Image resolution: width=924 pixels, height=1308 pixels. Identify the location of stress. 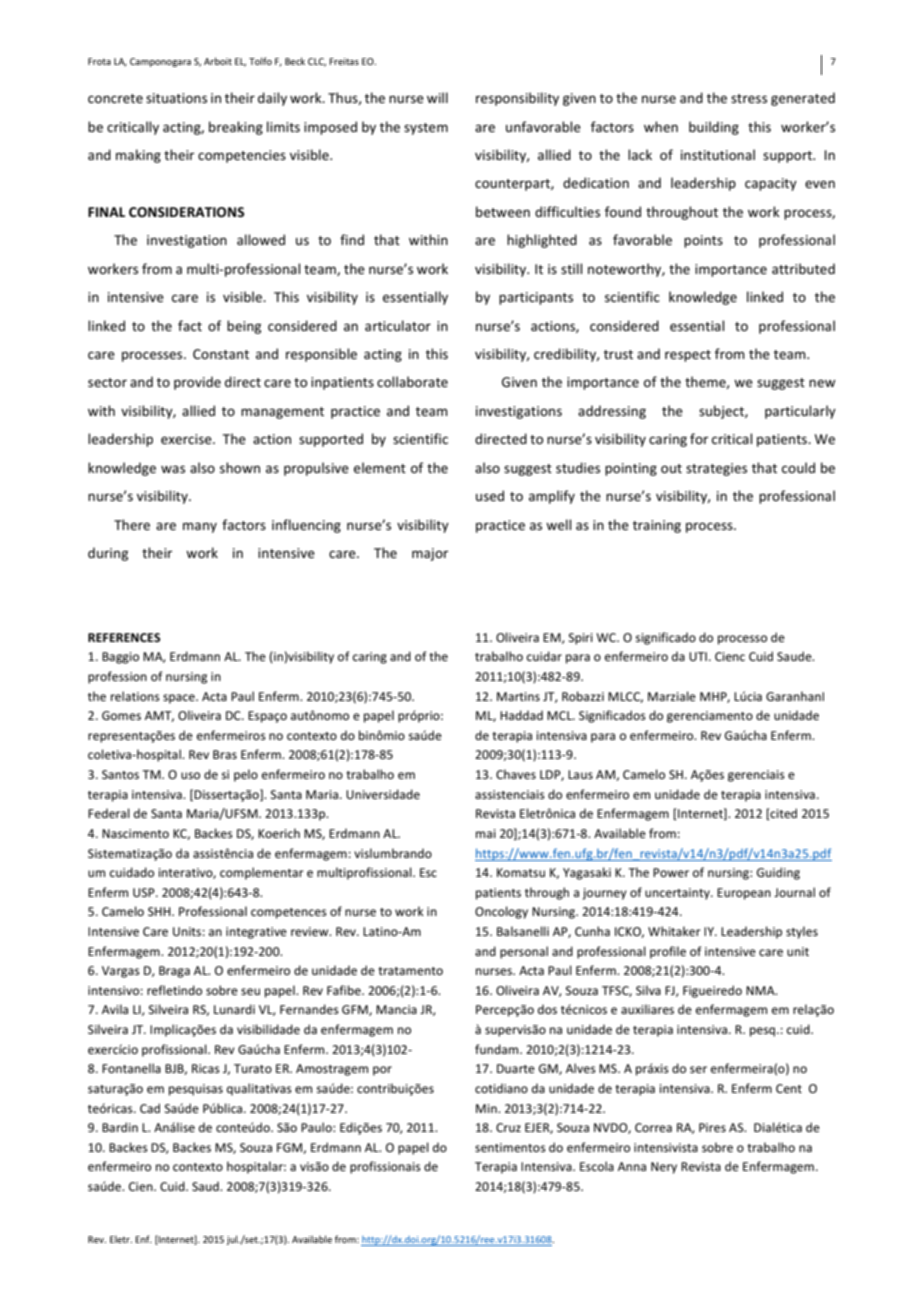
(749, 98).
